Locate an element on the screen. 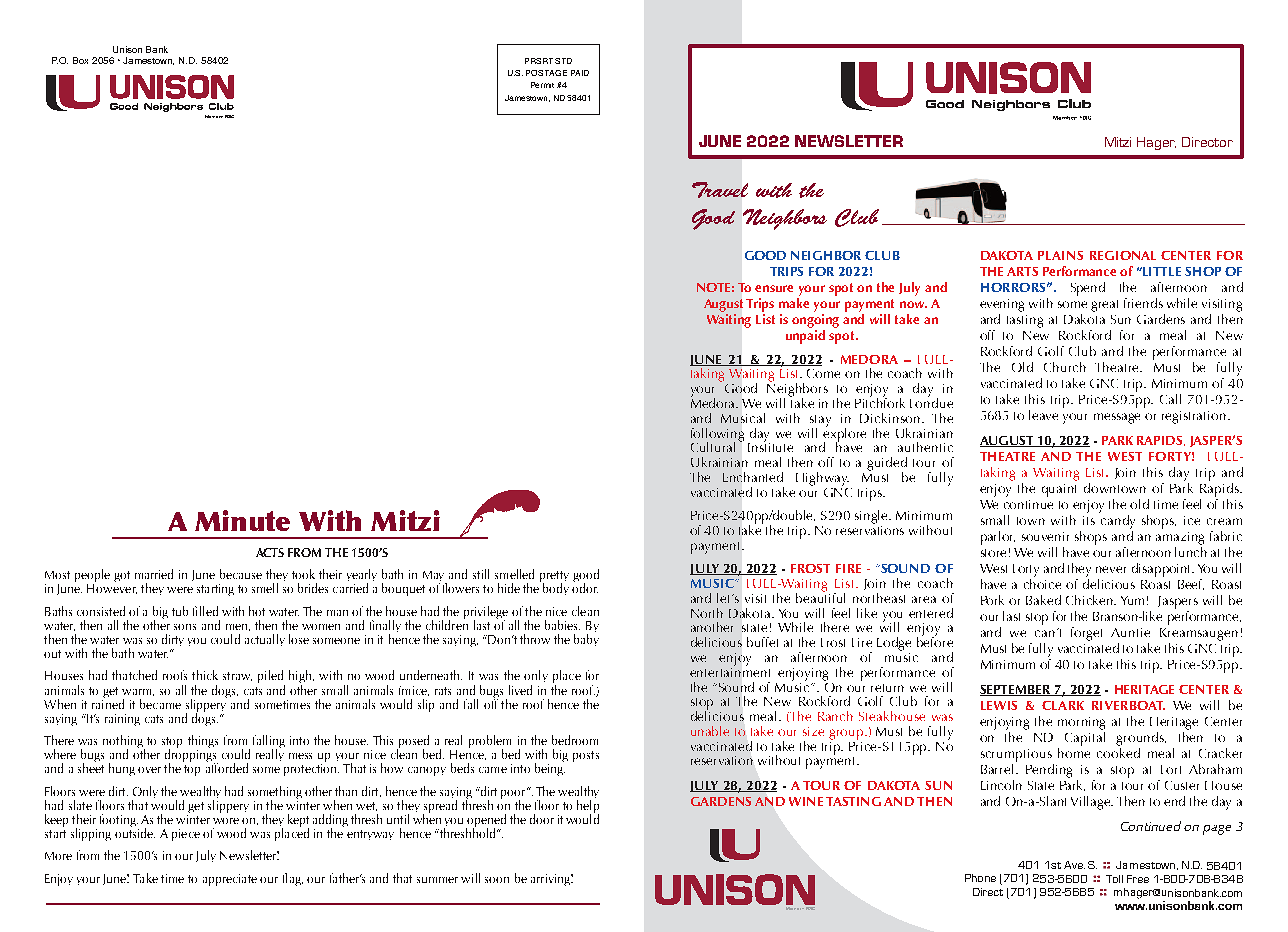 The width and height of the screenshot is (1288, 932). baby is located at coordinates (586, 640).
